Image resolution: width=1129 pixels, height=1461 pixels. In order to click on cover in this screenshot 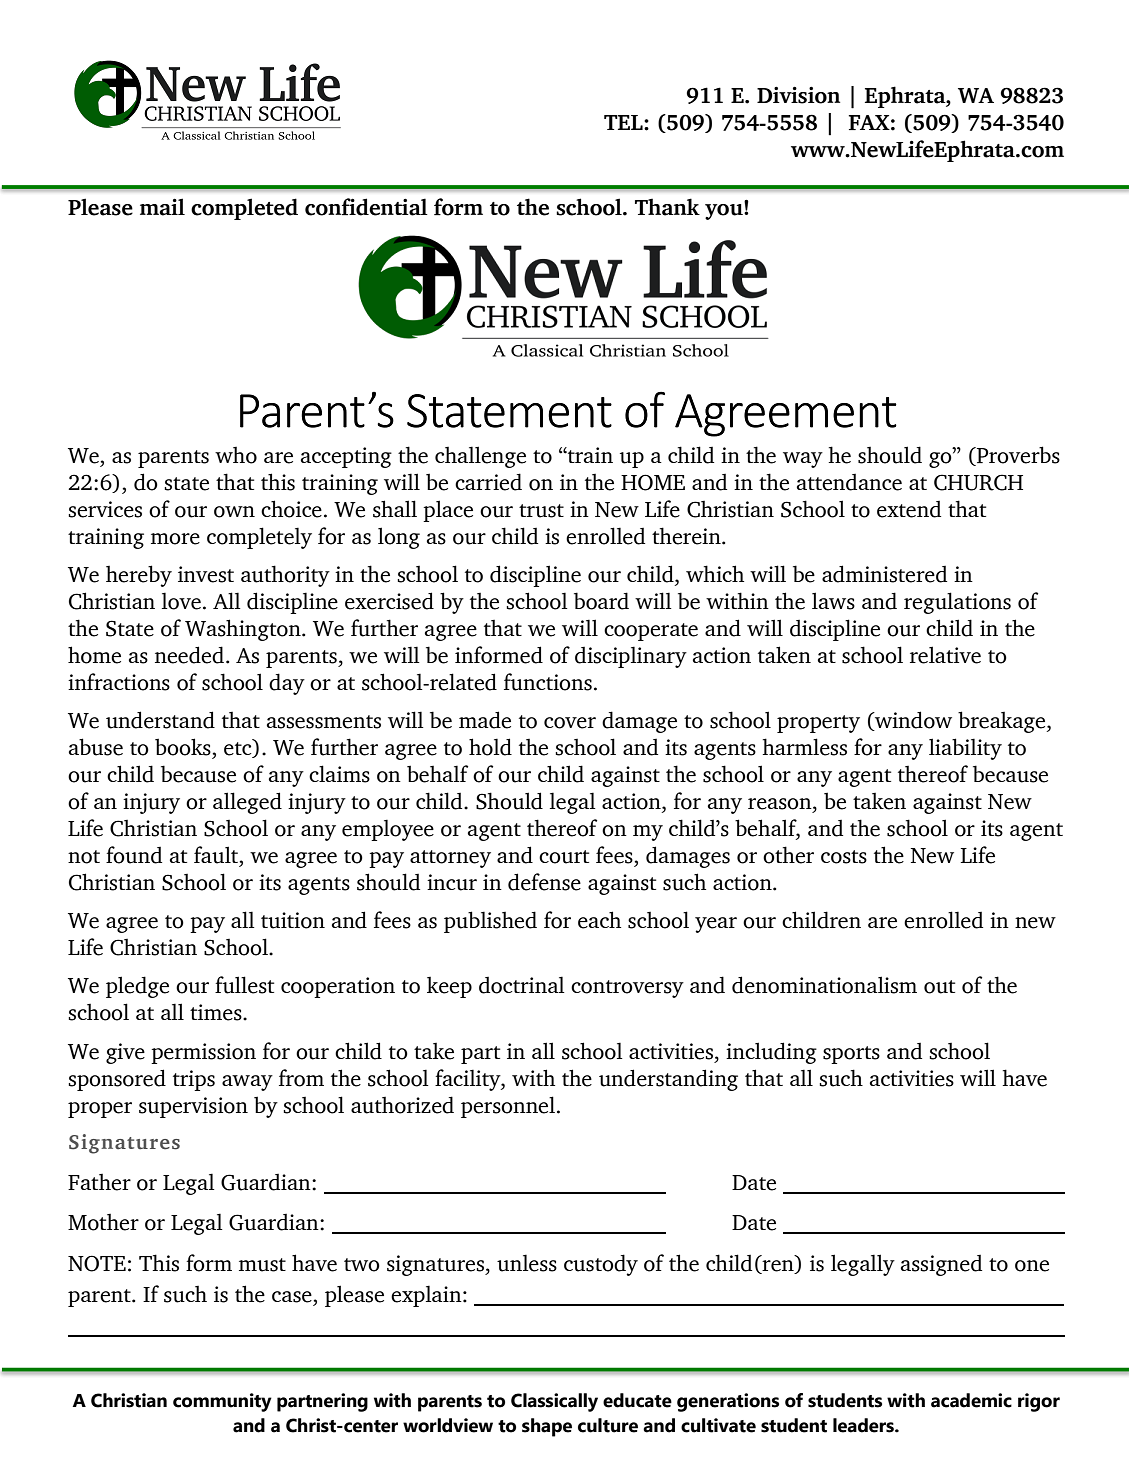, I will do `click(570, 723)`.
